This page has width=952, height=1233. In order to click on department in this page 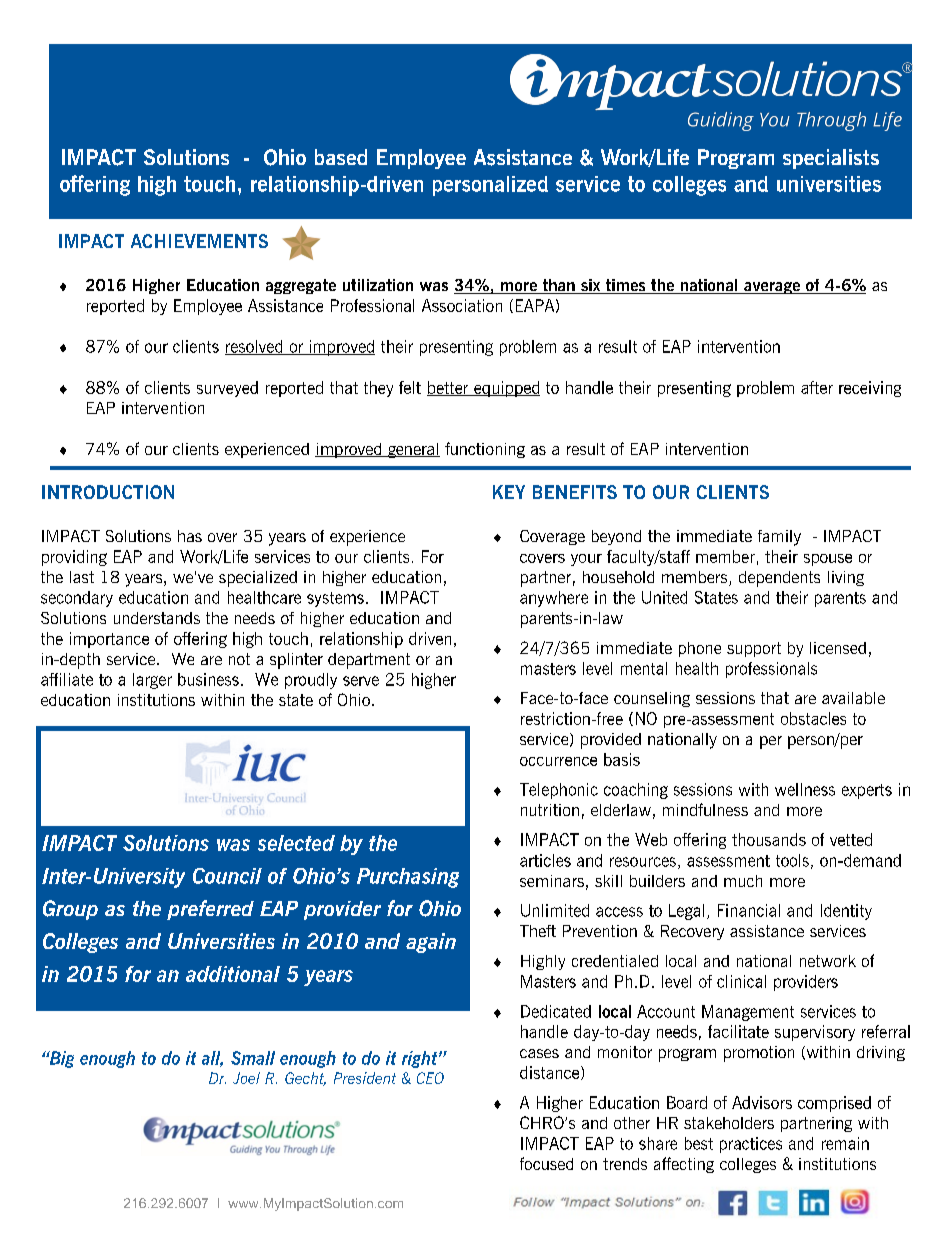, I will do `click(369, 661)`.
